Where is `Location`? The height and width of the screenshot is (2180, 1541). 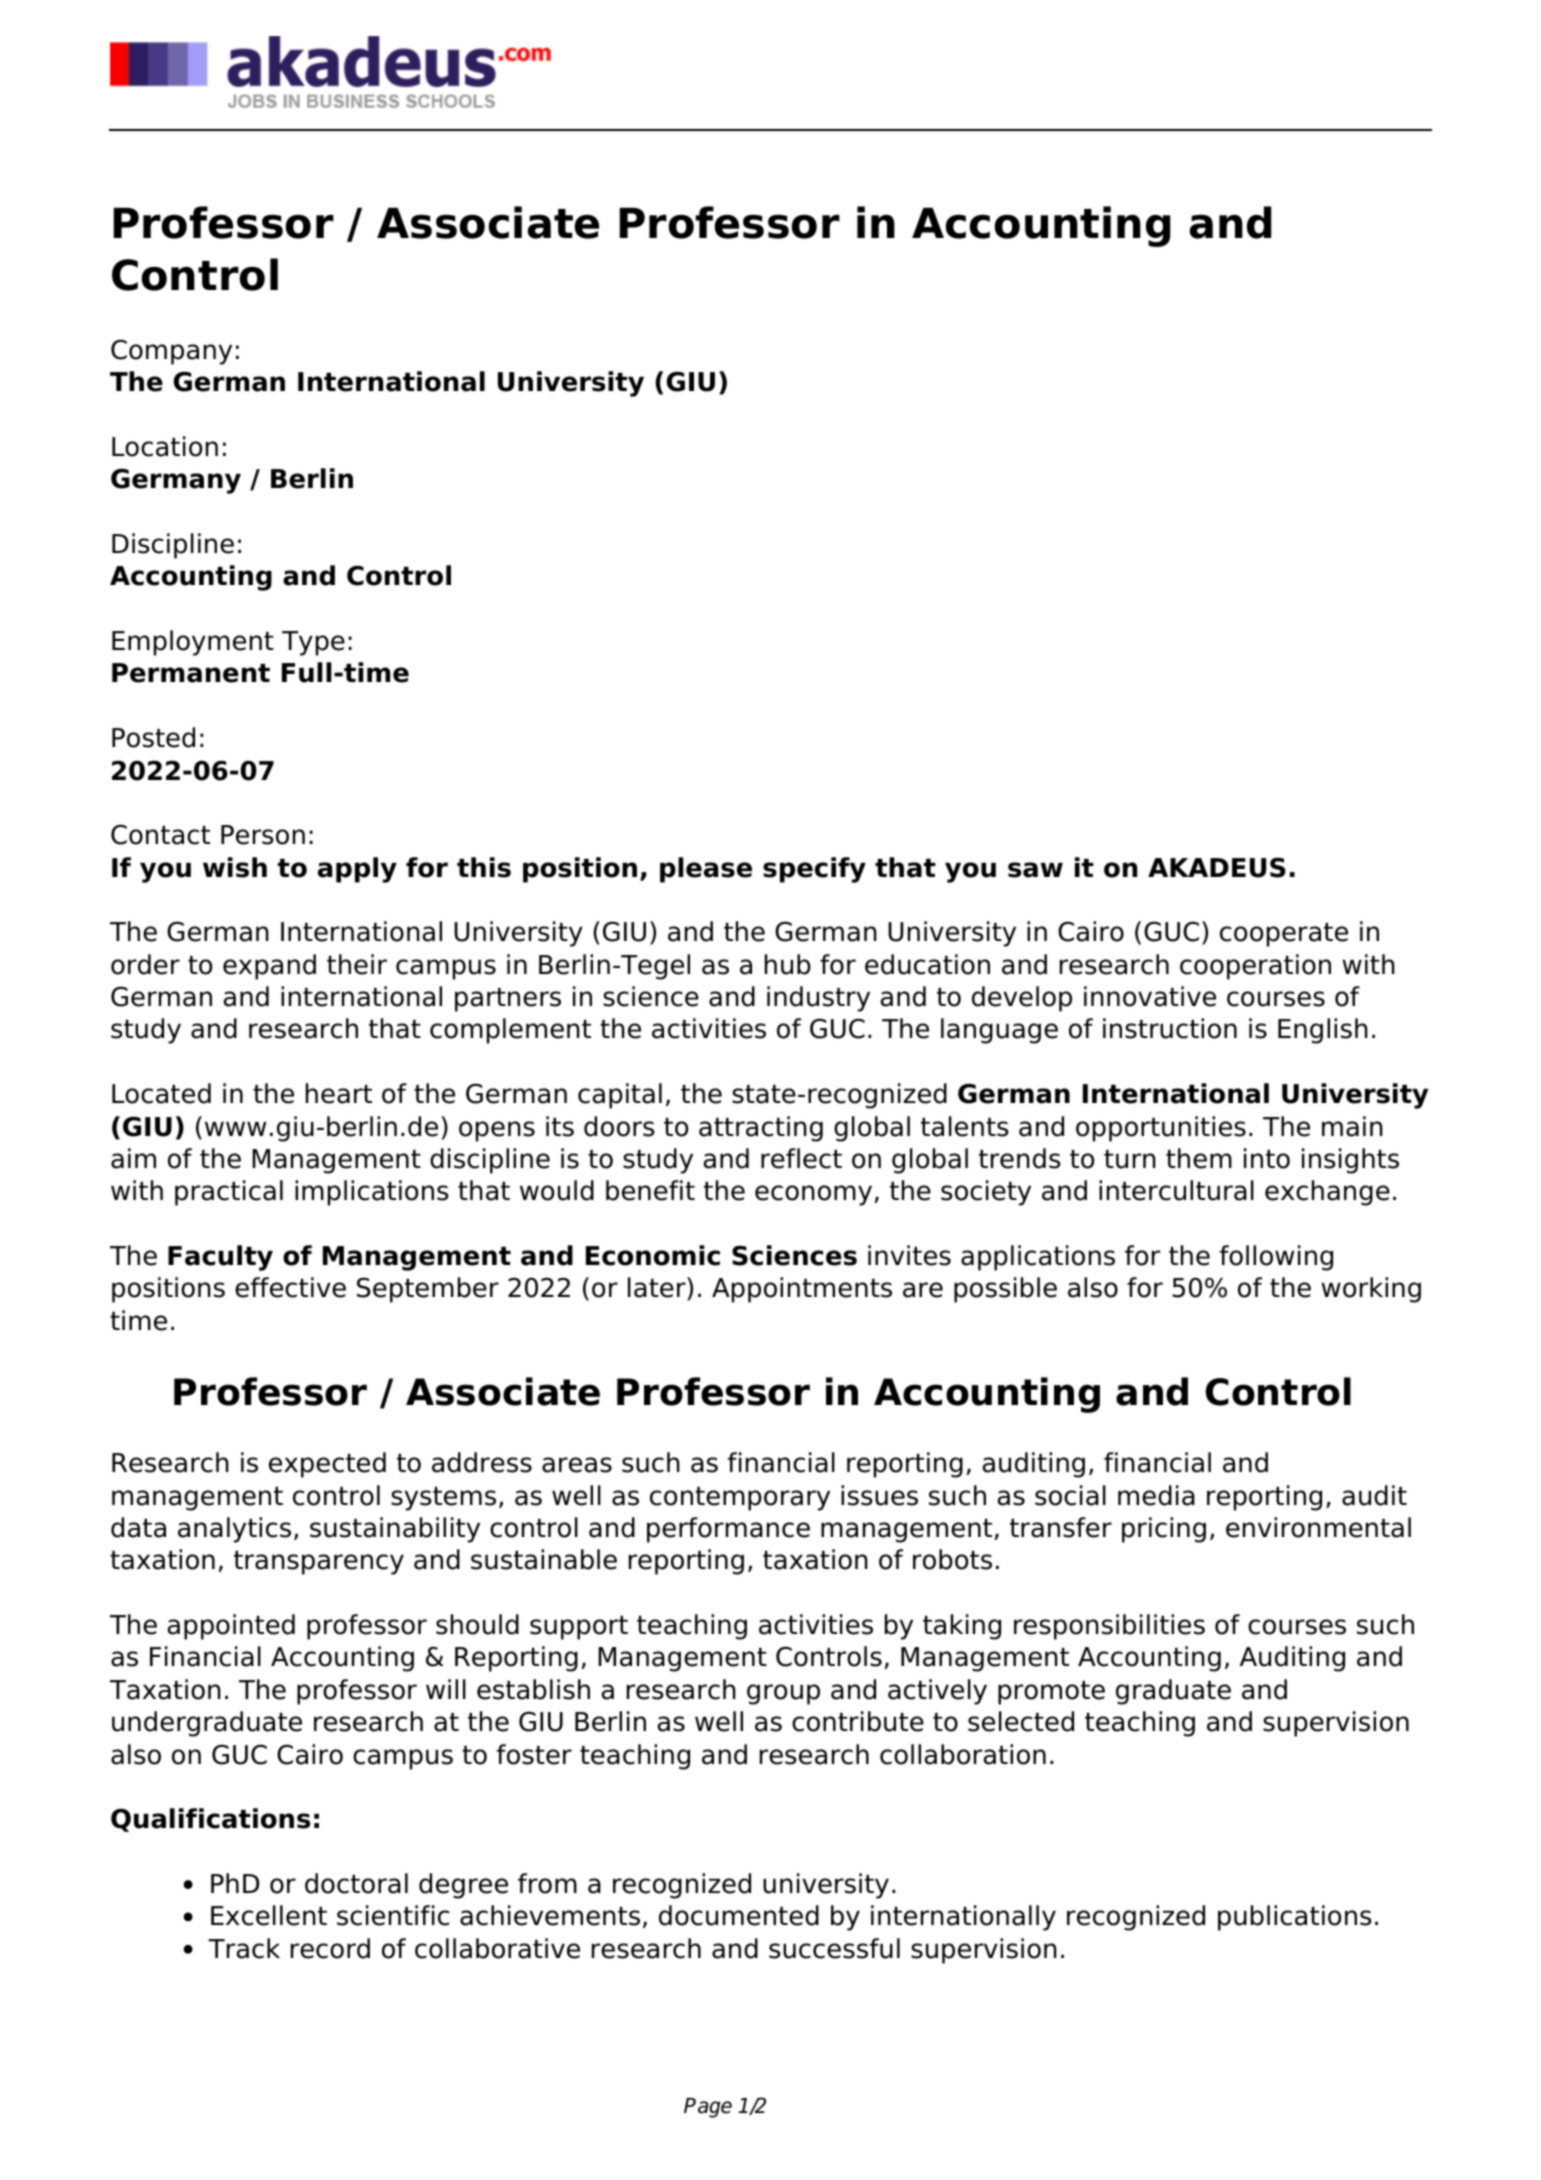 Location is located at coordinates (165, 446).
